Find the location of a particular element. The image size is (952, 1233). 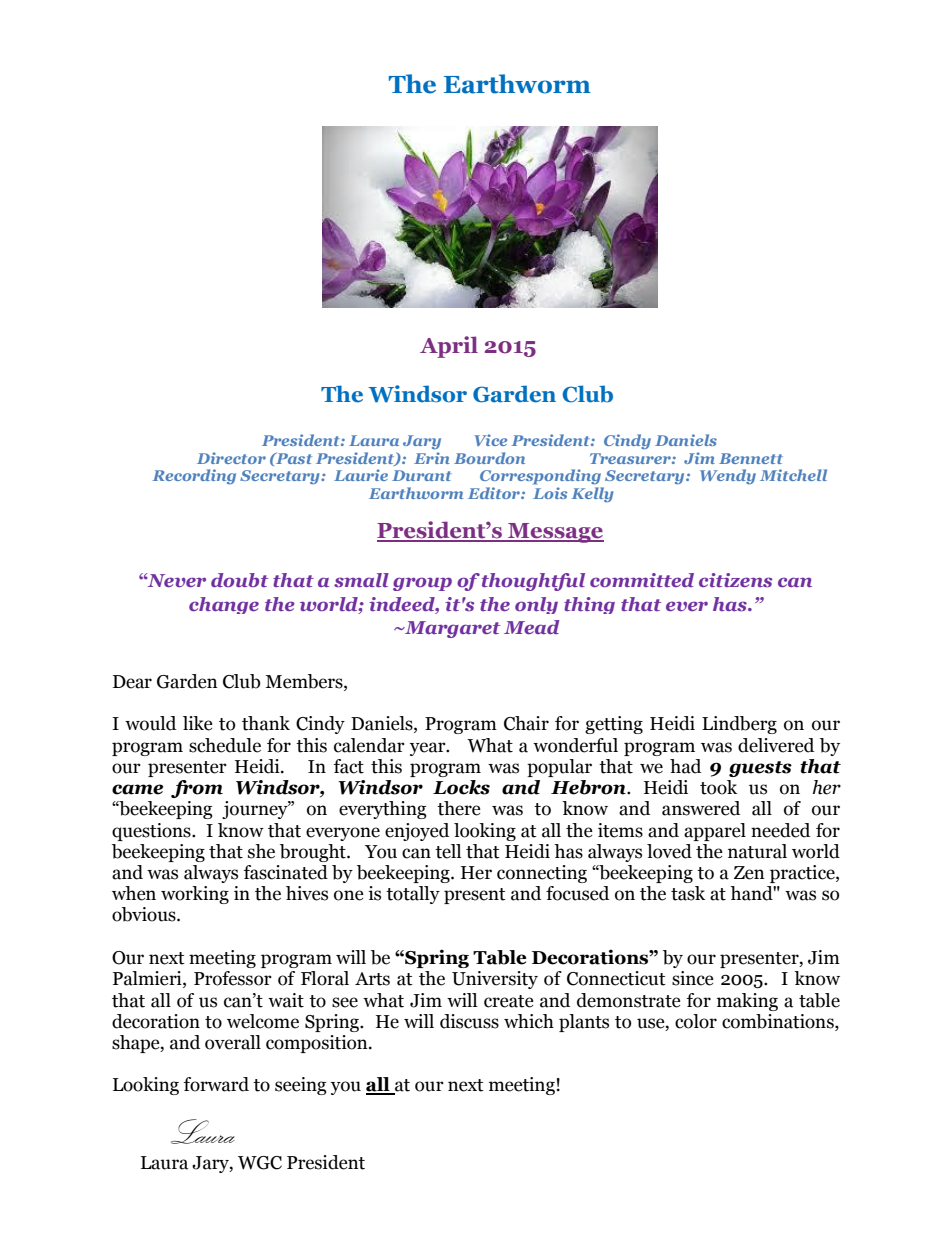

forward is located at coordinates (216, 1084).
